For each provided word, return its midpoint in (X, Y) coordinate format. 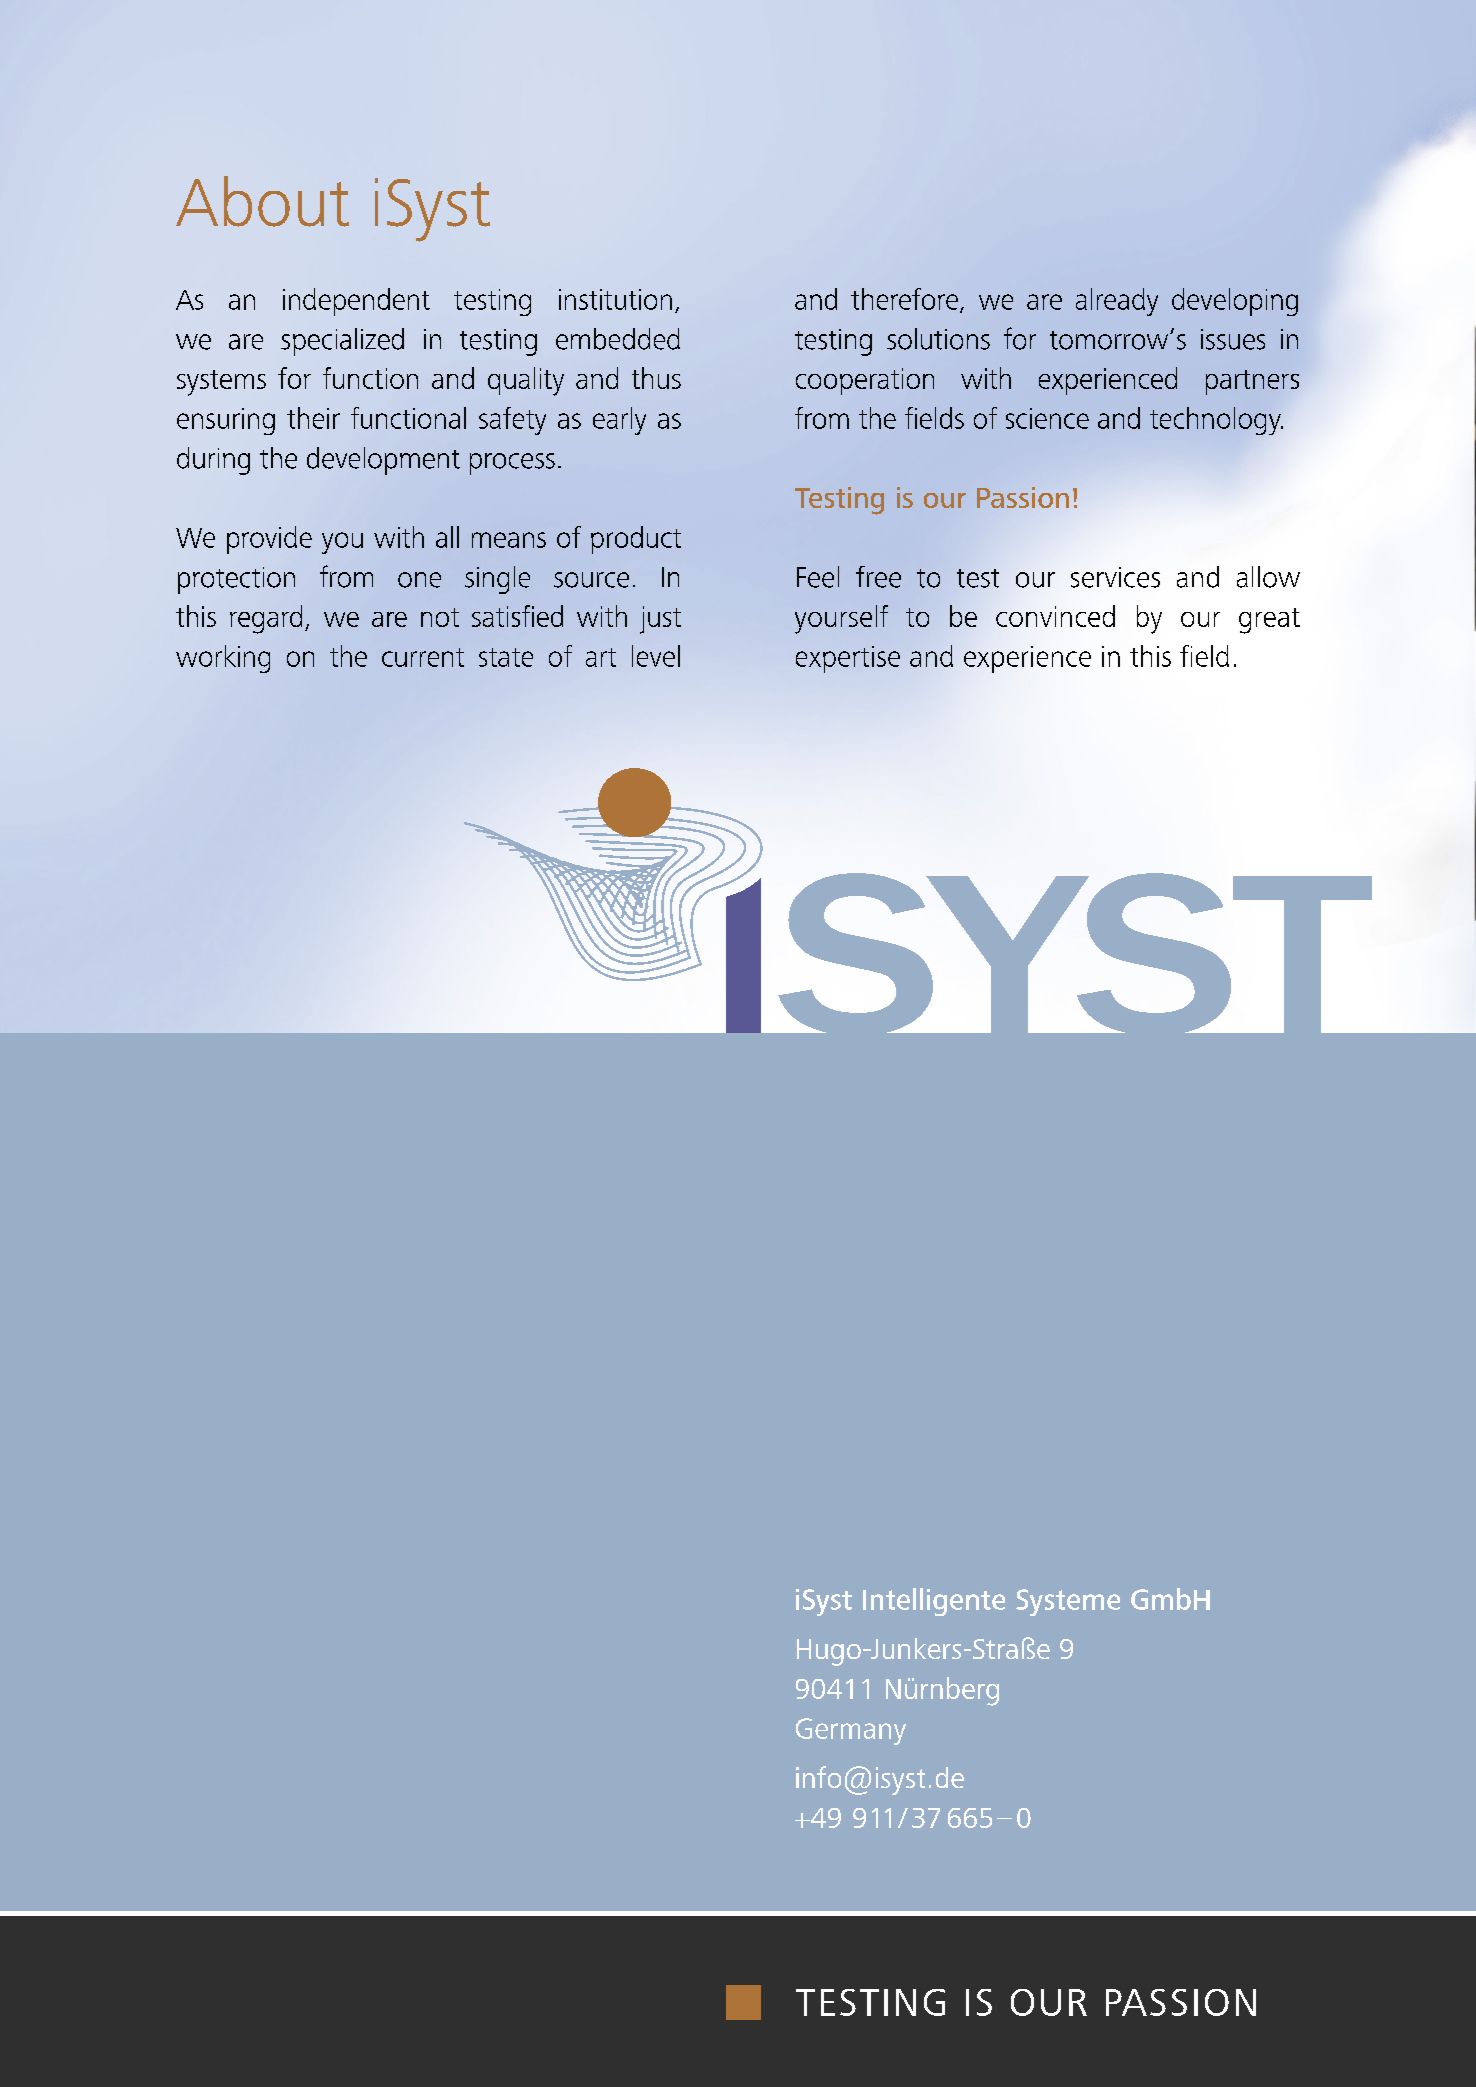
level (656, 656)
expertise (848, 659)
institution (615, 299)
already (1117, 302)
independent (356, 302)
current (423, 657)
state (506, 657)
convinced (1055, 616)
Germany (851, 1731)
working (223, 659)
